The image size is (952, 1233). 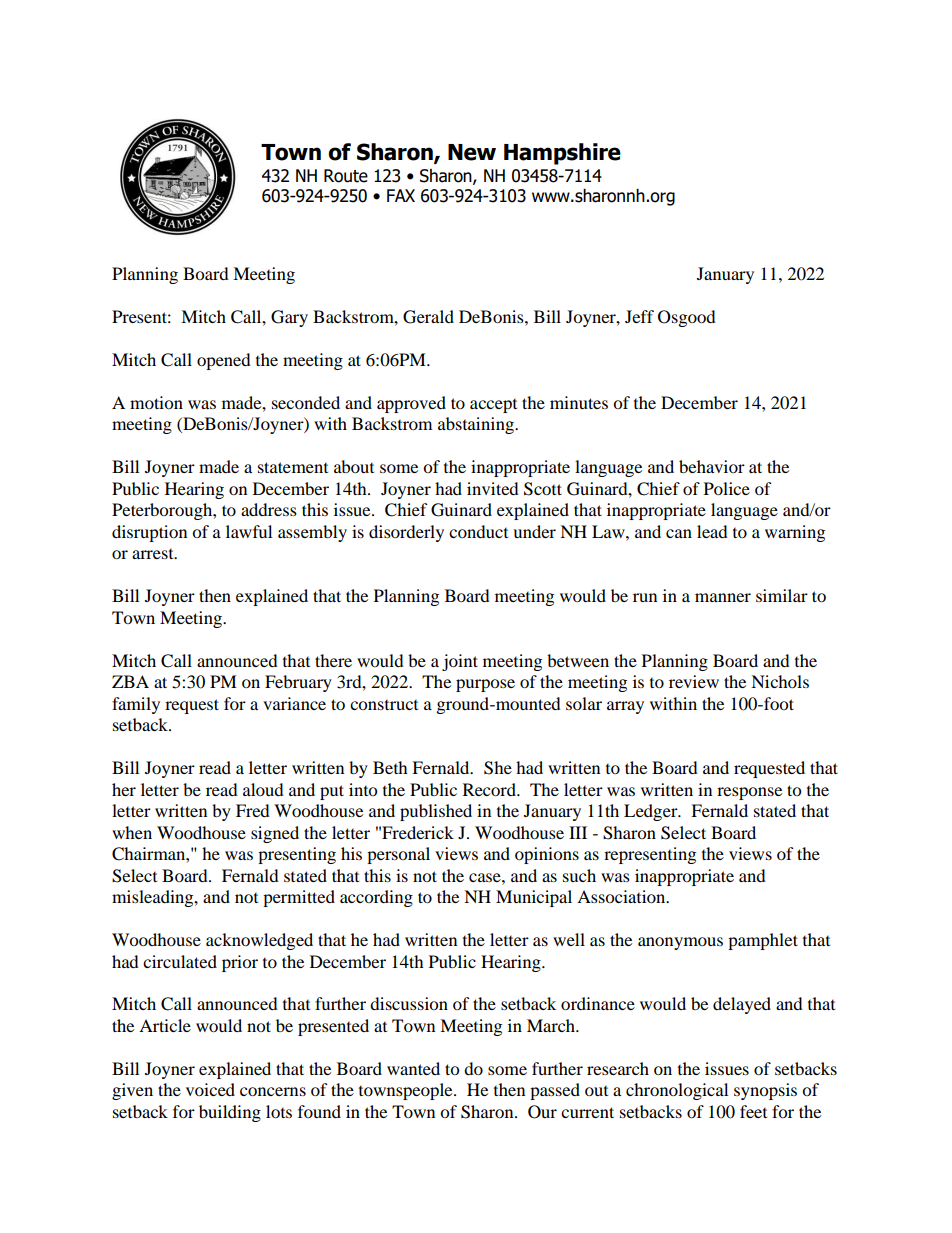 What do you see at coordinates (298, 683) in the document?
I see `February` at bounding box center [298, 683].
